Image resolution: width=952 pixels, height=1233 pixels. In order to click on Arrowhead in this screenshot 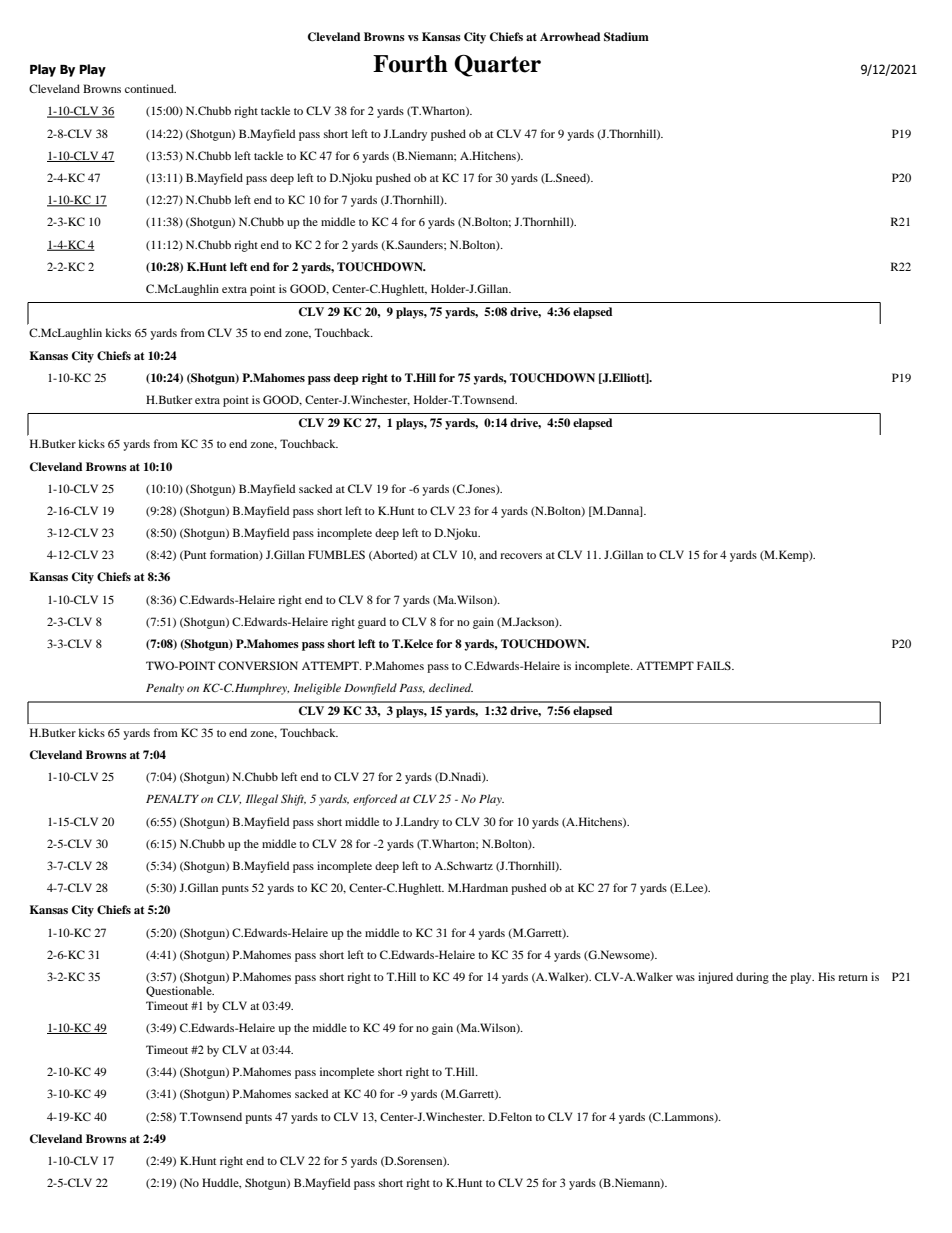, I will do `click(570, 36)`.
